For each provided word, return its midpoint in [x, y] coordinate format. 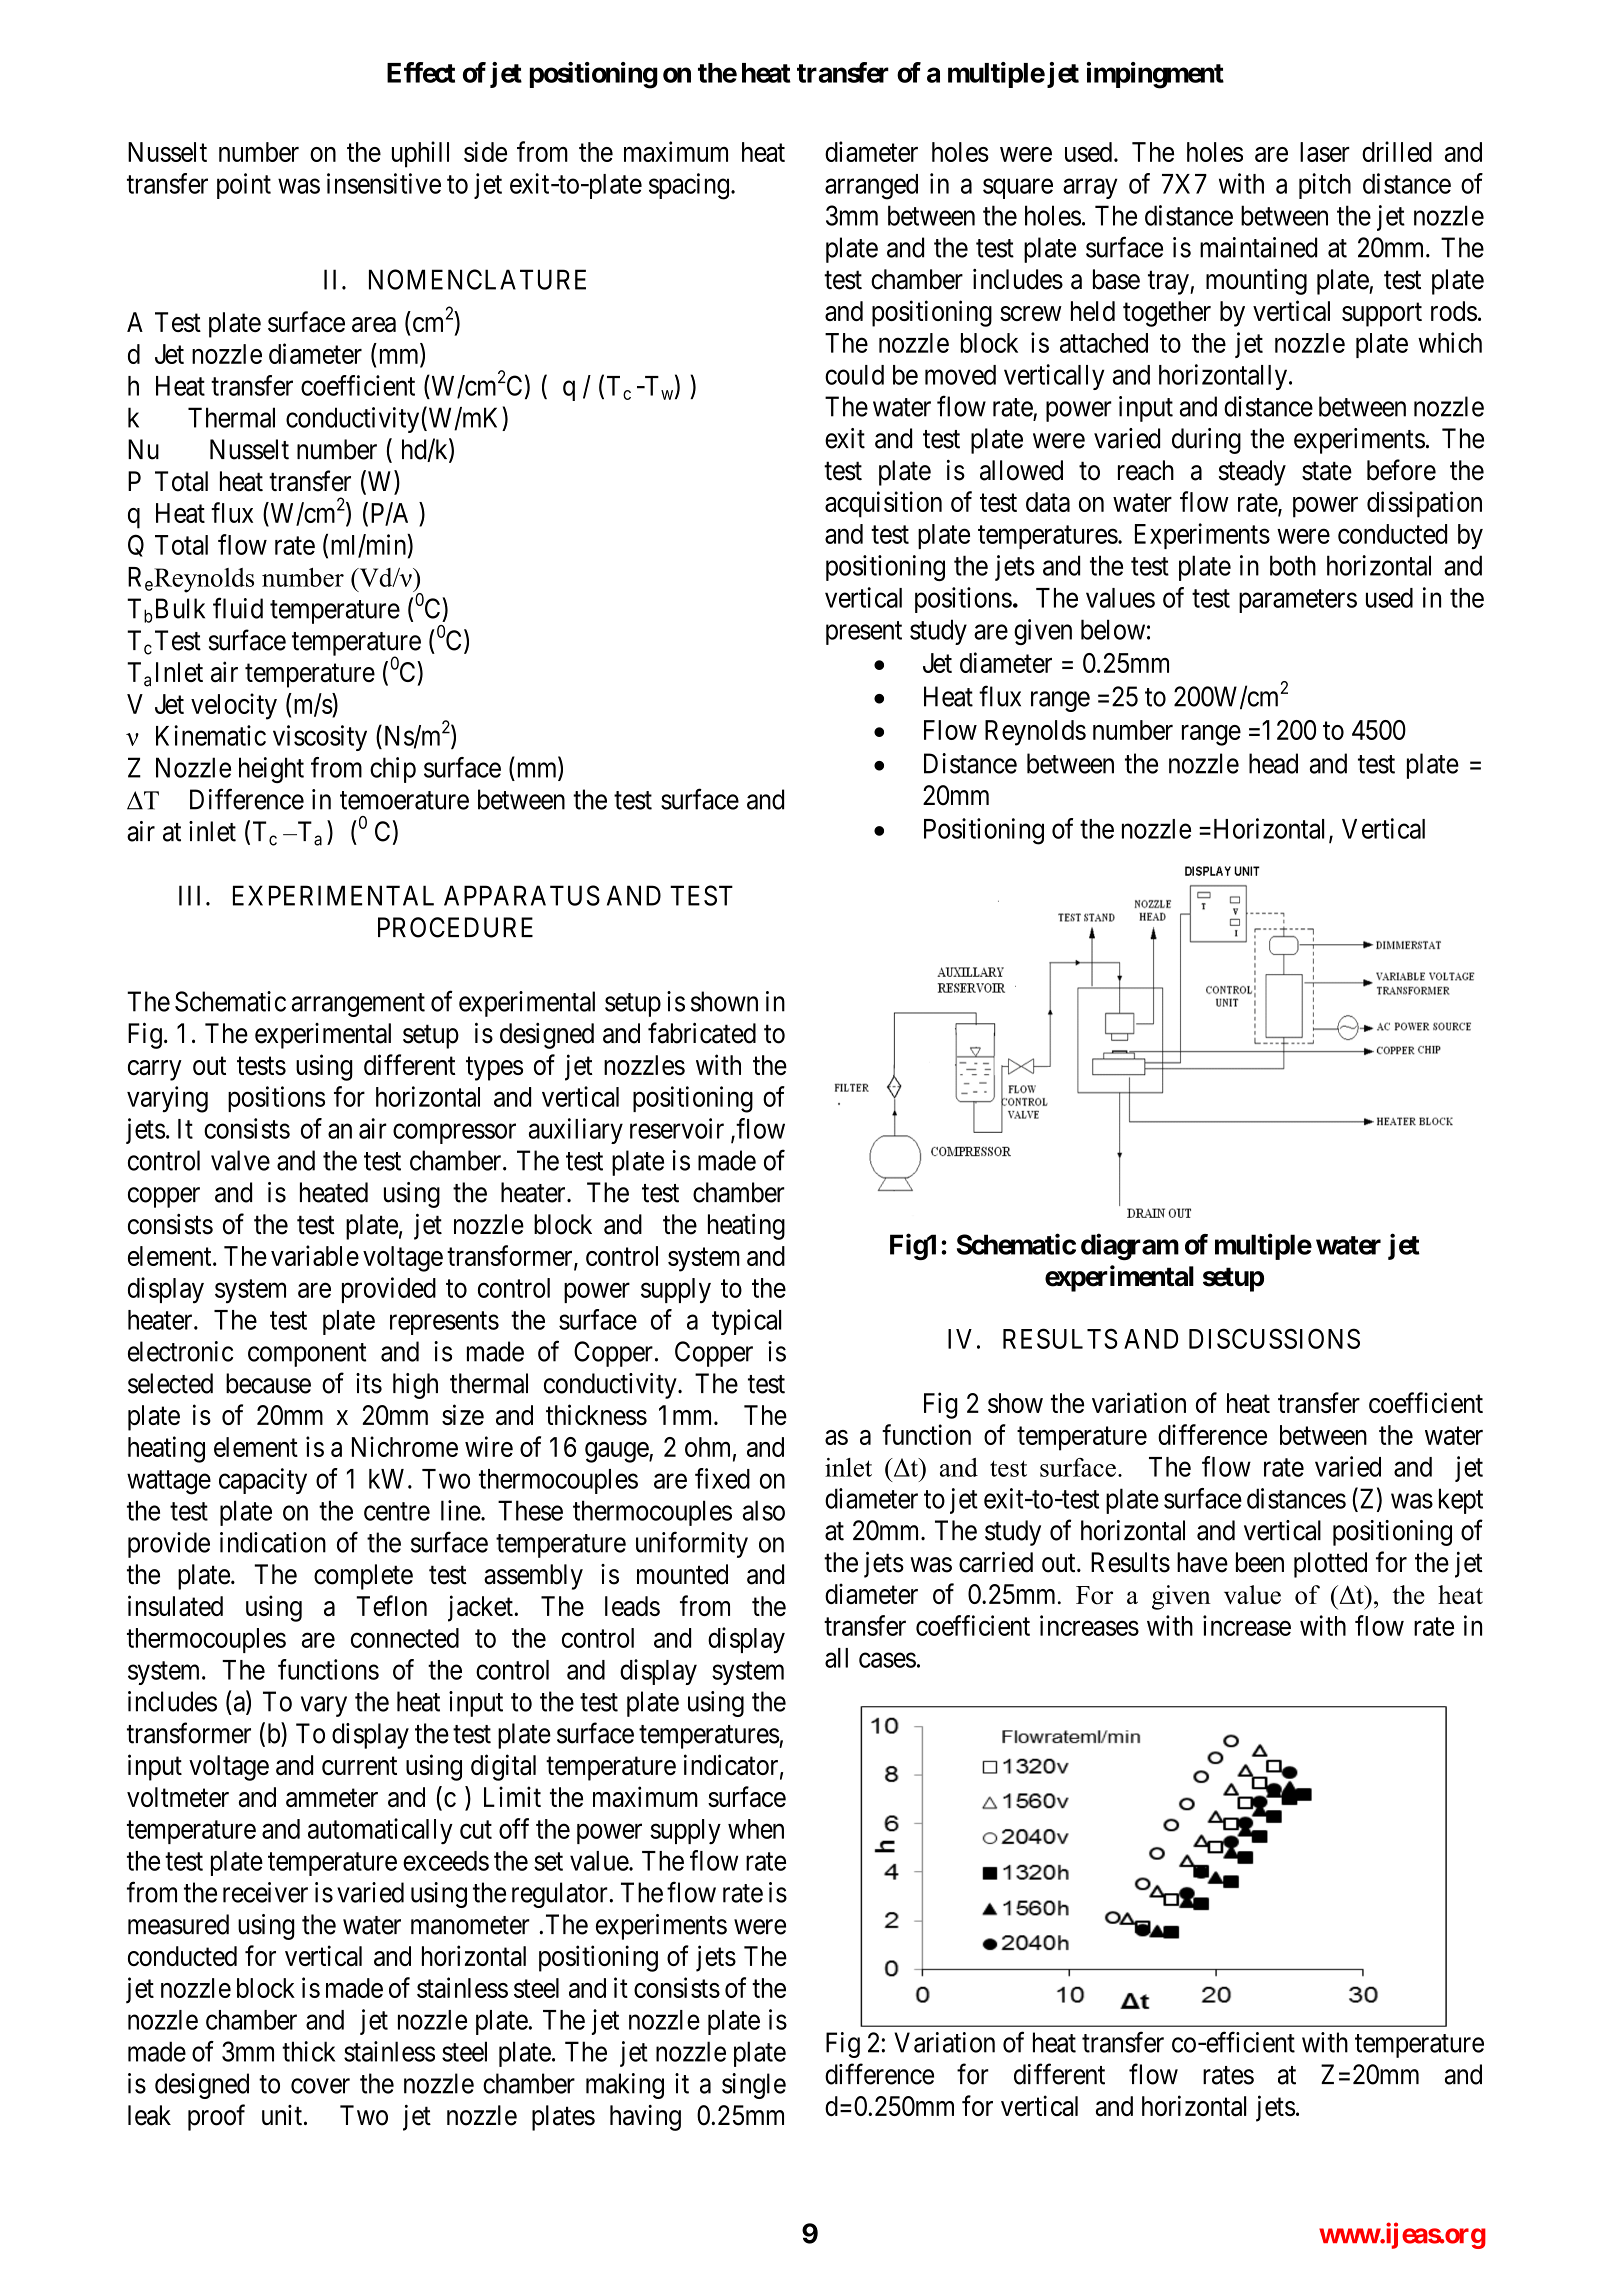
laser [1325, 152]
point [244, 186]
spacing [689, 186]
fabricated [702, 1033]
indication [273, 1542]
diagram [1130, 1246]
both [1293, 565]
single [754, 2086]
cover [320, 2086]
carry [155, 1070]
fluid [238, 608]
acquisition [883, 504]
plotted [1330, 1565]
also [764, 1510]
